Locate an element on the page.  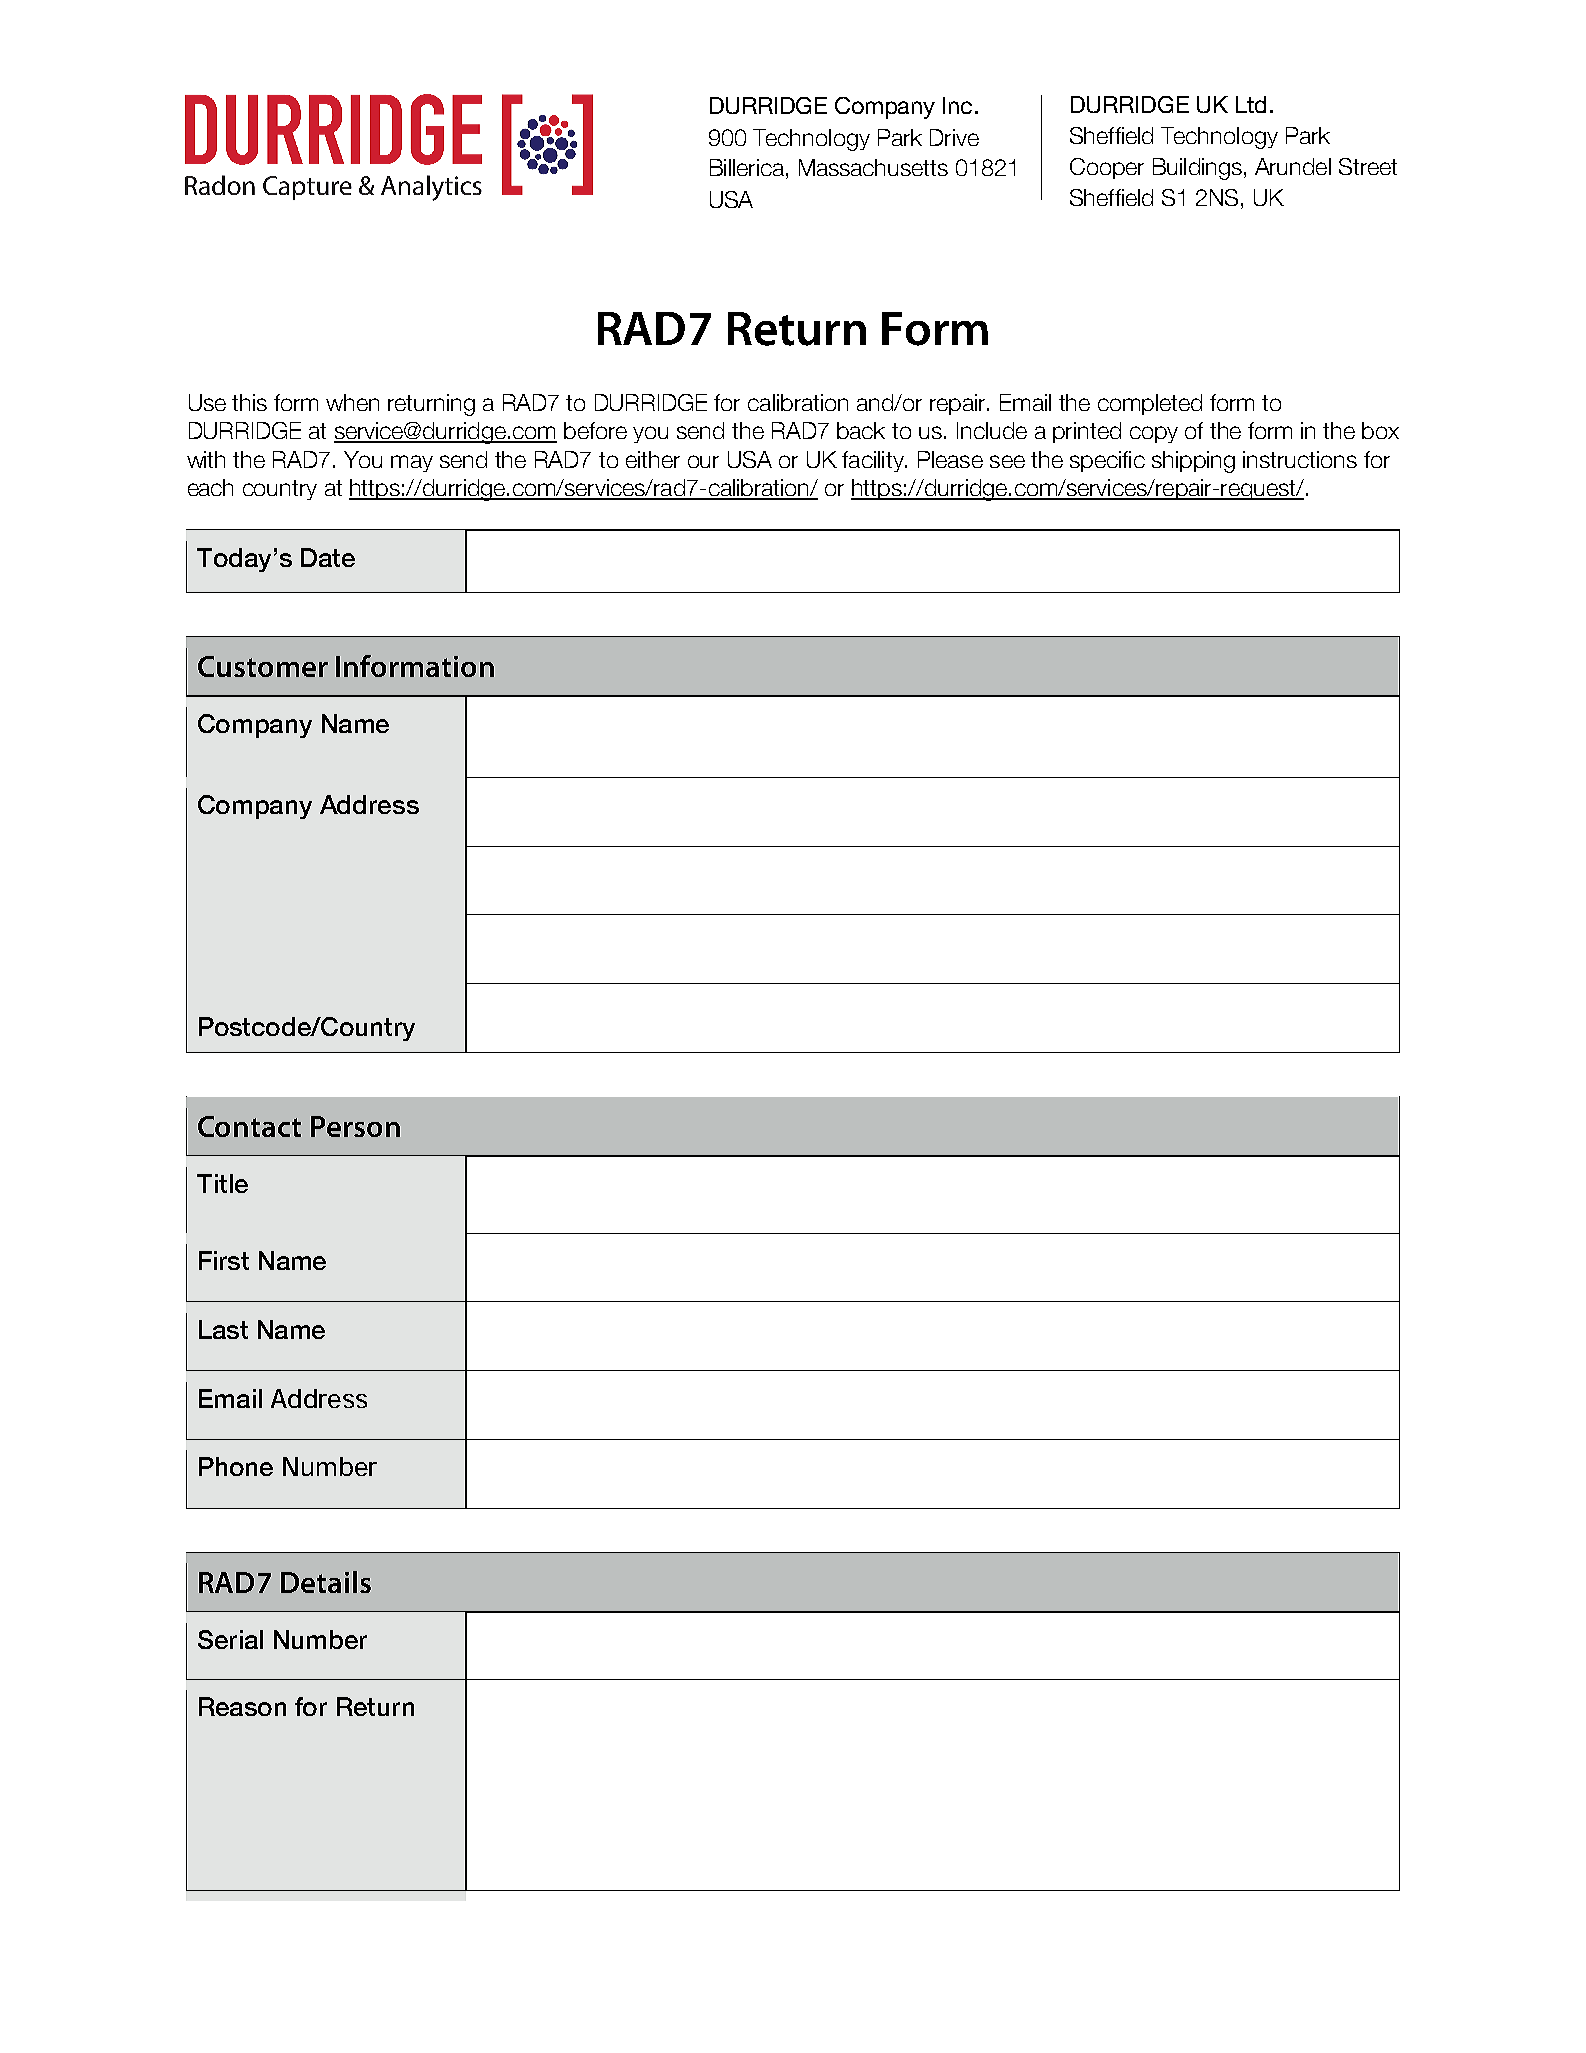
Reason is located at coordinates (242, 1706).
